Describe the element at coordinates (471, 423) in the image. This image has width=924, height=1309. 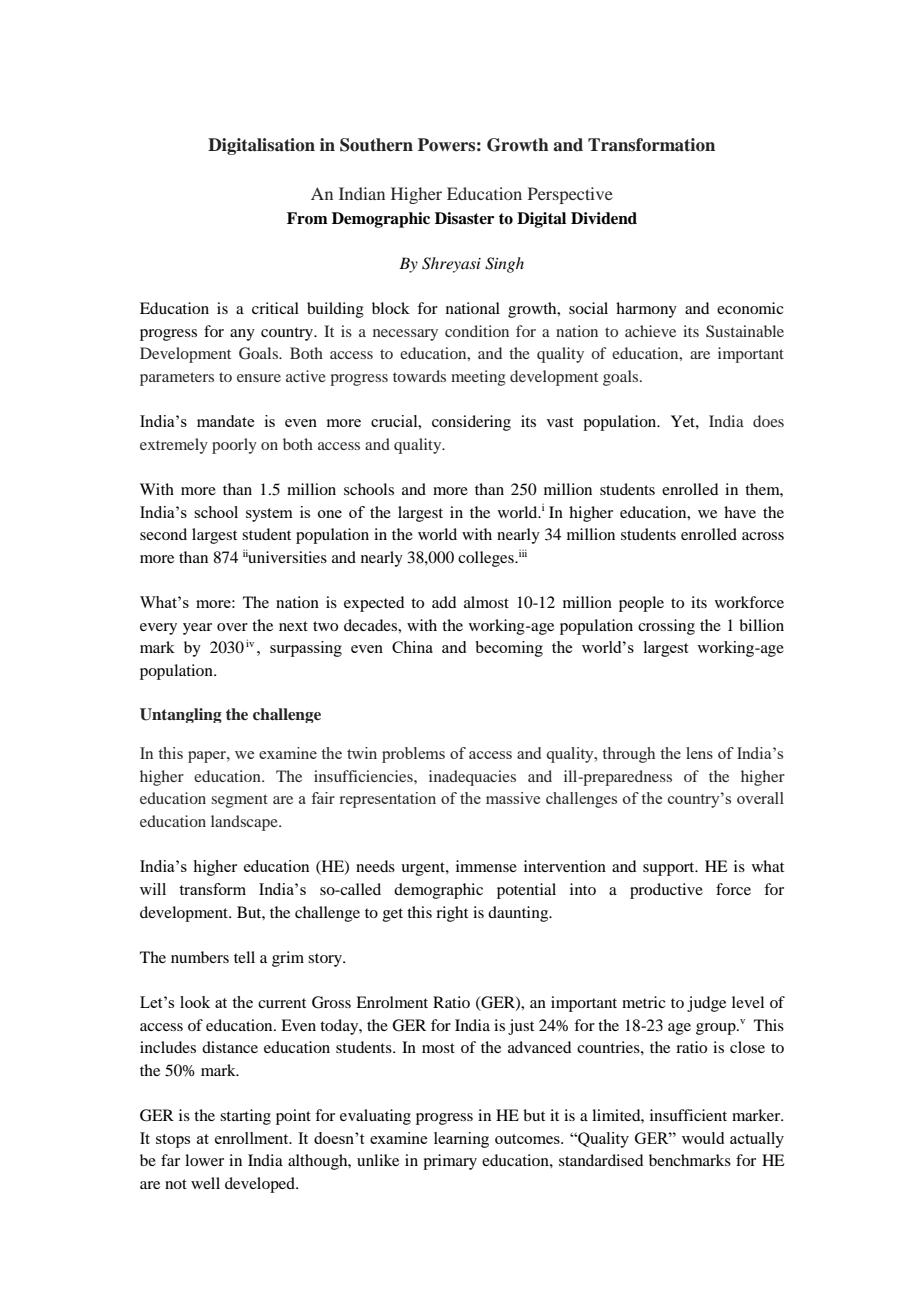
I see `considering` at that location.
